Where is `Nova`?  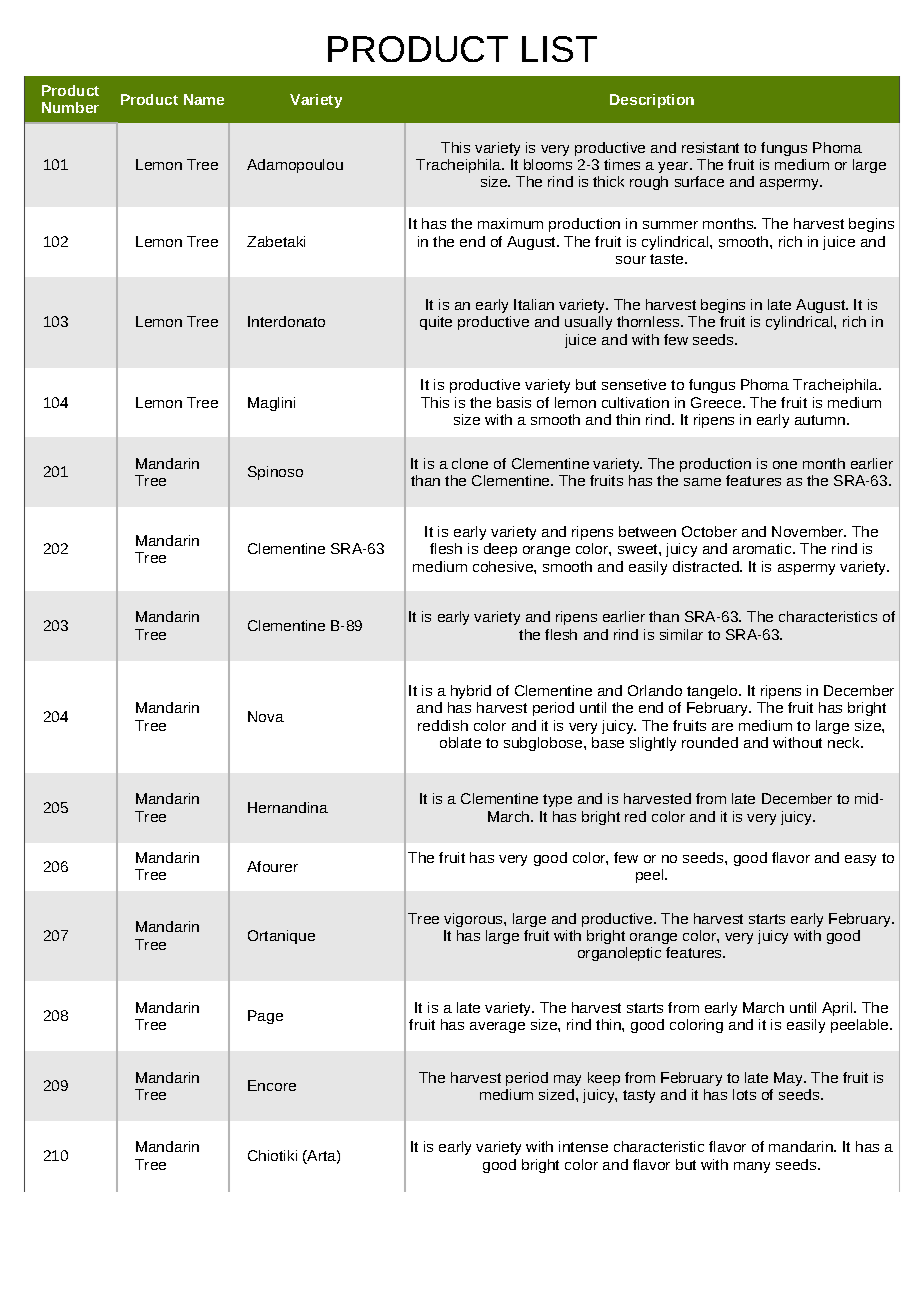
Nova is located at coordinates (266, 716).
